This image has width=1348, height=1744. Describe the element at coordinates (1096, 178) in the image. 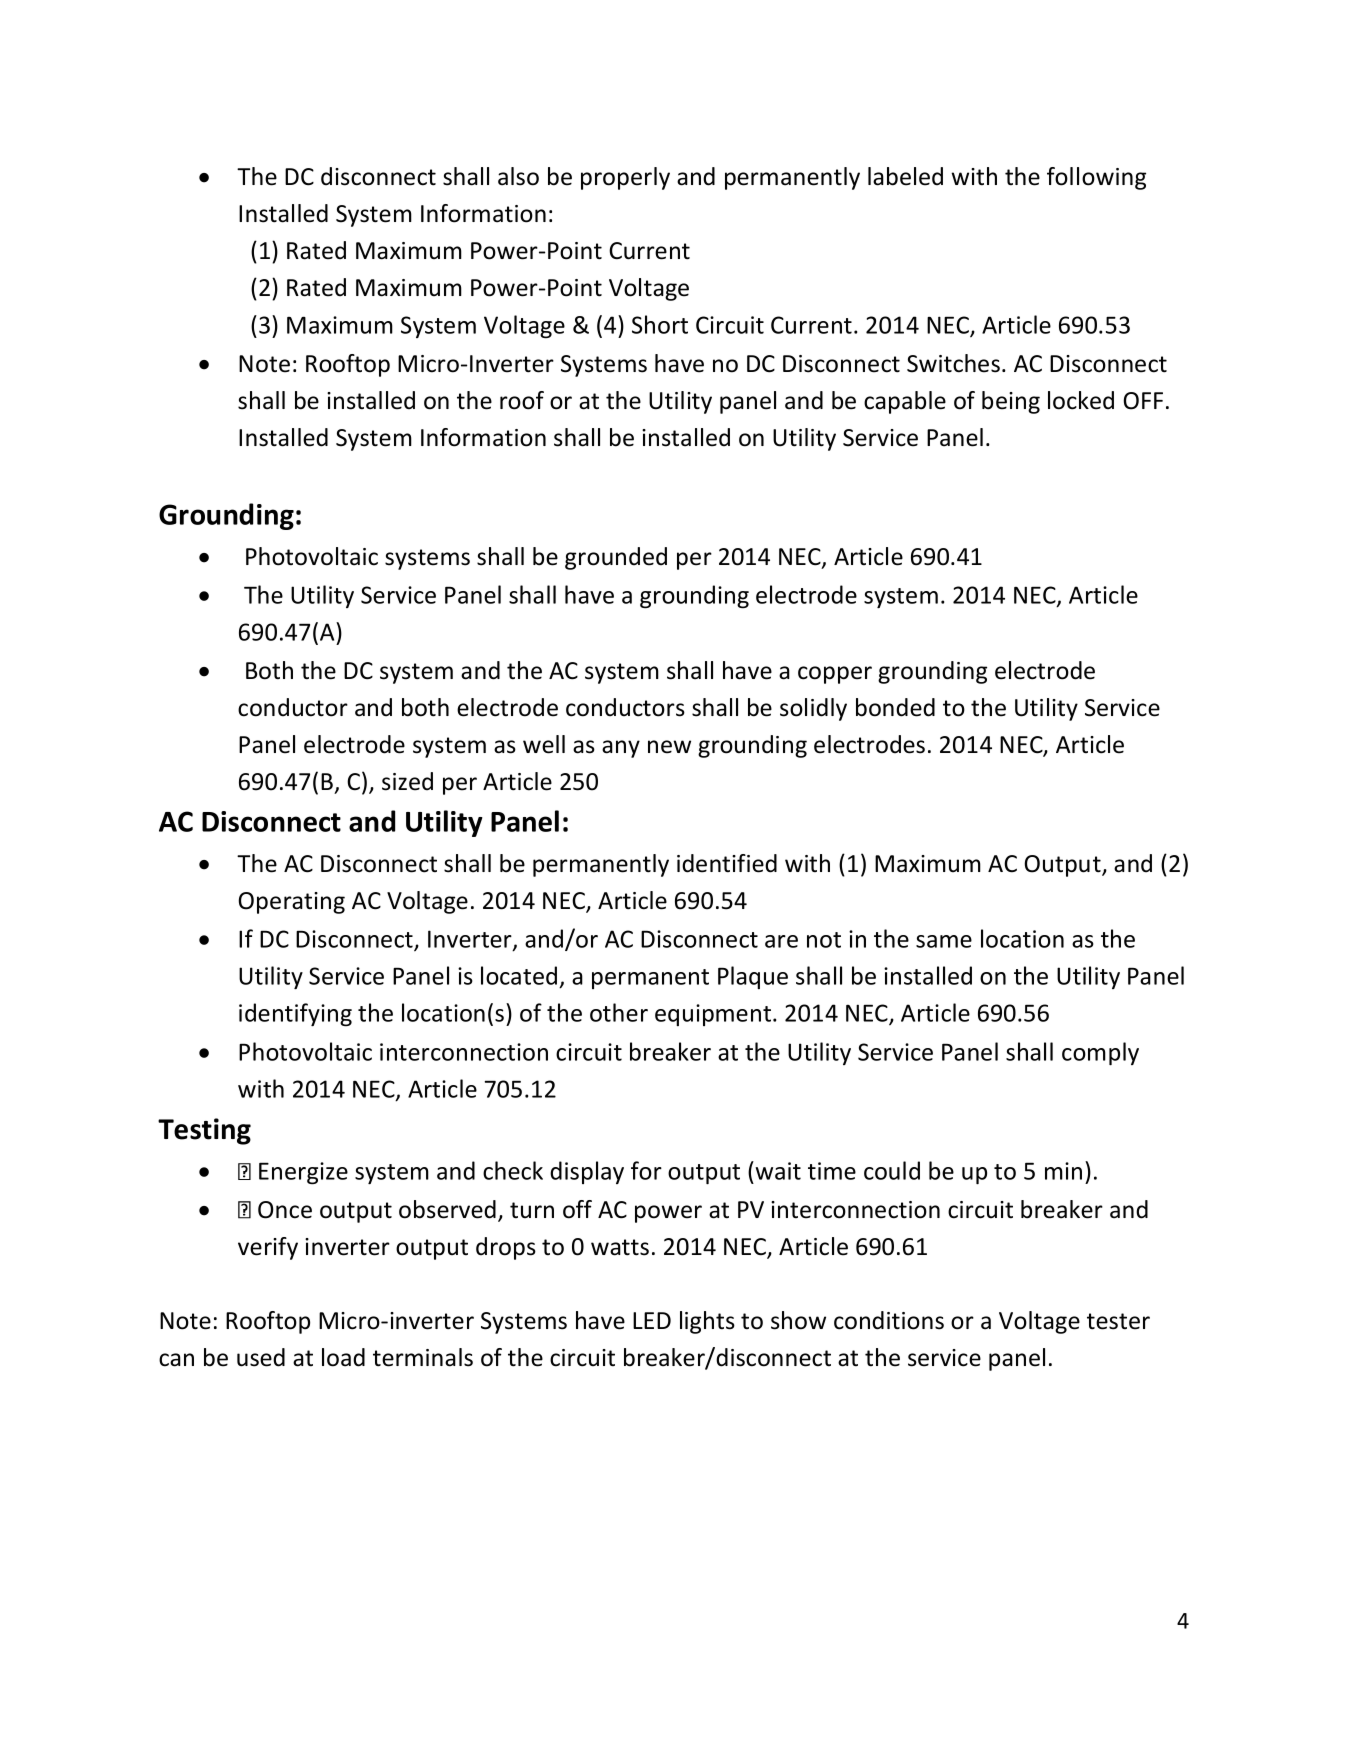

I see `following` at that location.
